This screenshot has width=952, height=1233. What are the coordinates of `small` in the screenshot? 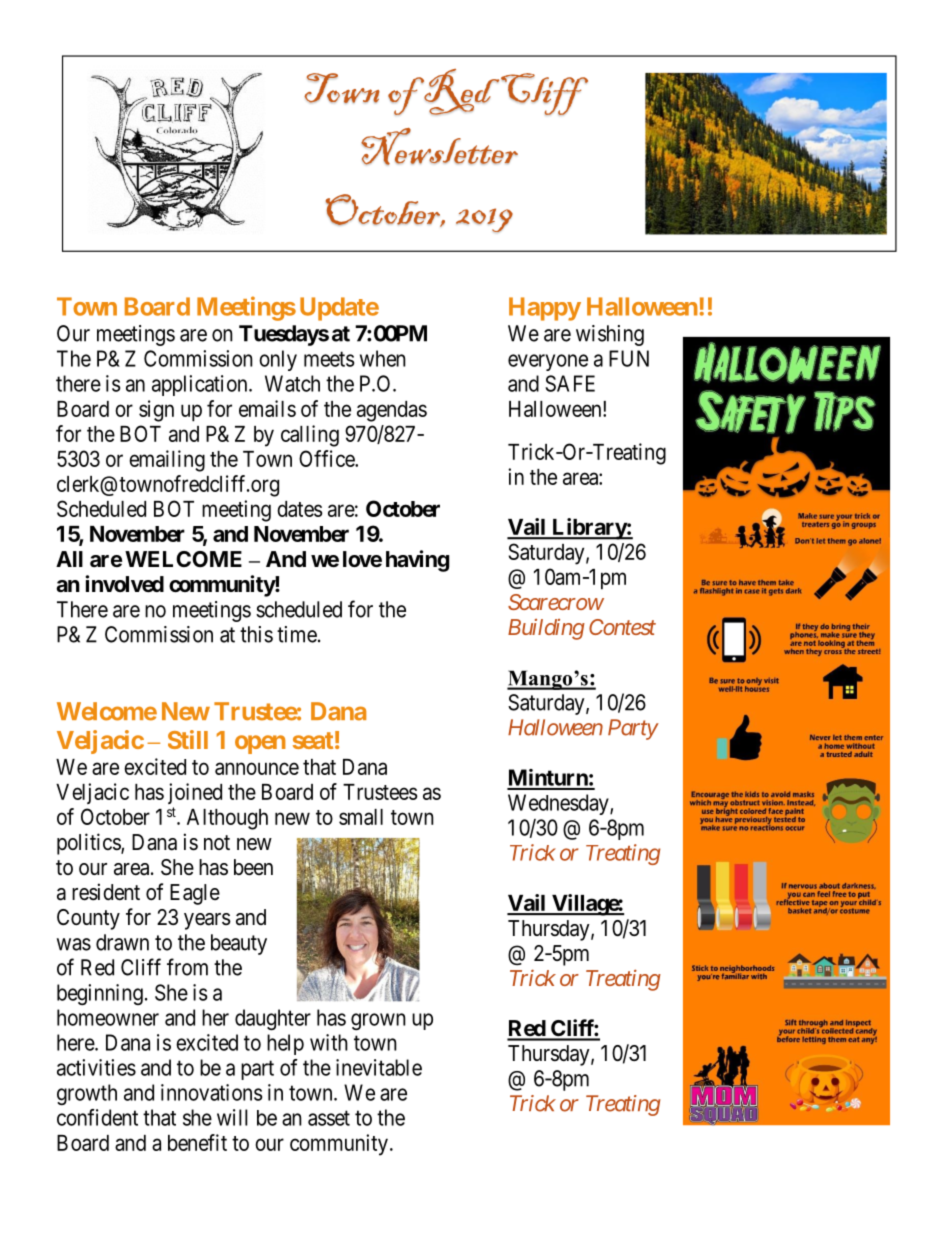 It's located at (361, 817).
